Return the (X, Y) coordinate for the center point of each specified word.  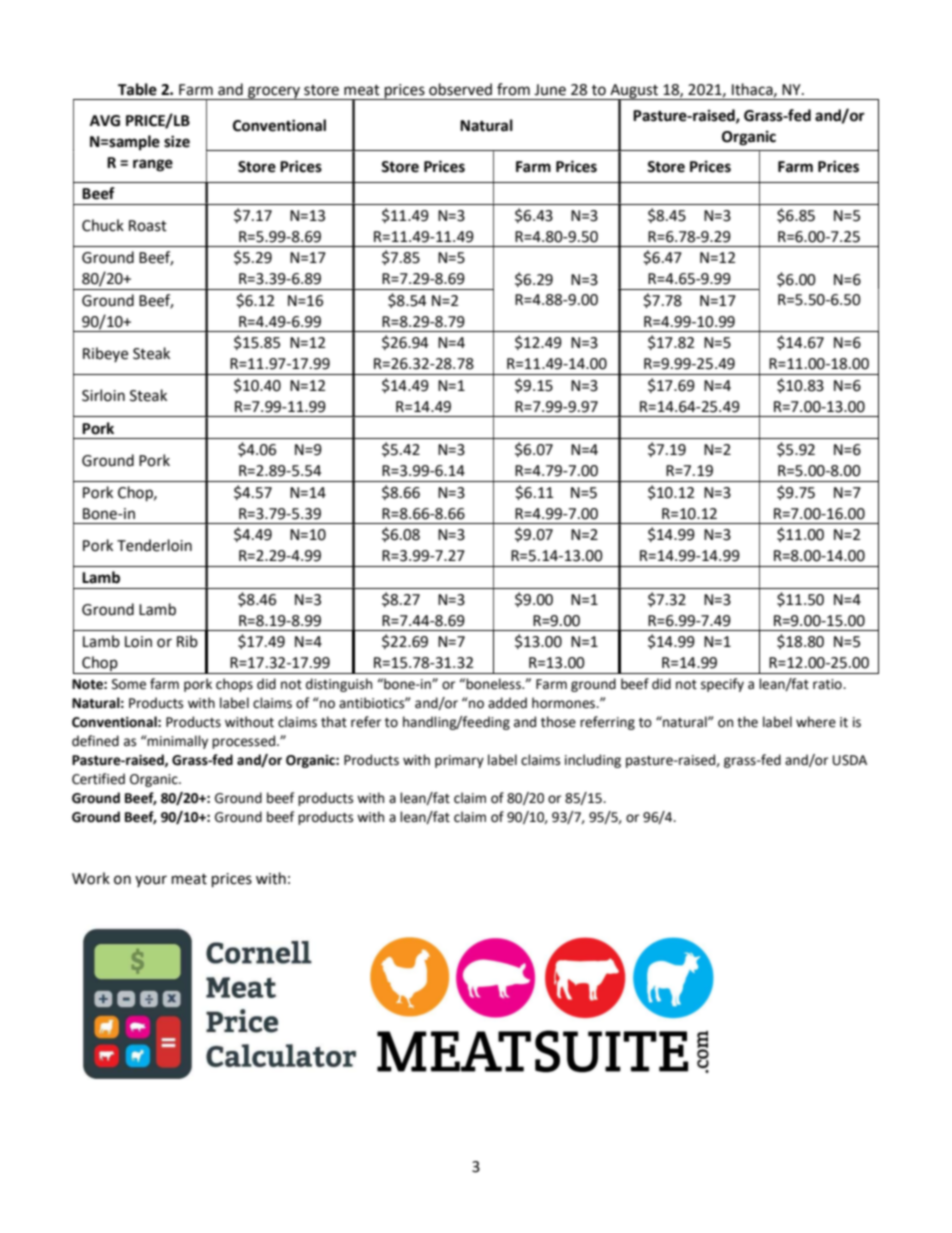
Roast (148, 226)
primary (459, 761)
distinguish (339, 685)
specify (722, 685)
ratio (828, 684)
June (550, 90)
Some (129, 684)
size (177, 141)
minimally (177, 742)
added (507, 703)
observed (460, 89)
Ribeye (105, 354)
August (634, 92)
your (151, 881)
